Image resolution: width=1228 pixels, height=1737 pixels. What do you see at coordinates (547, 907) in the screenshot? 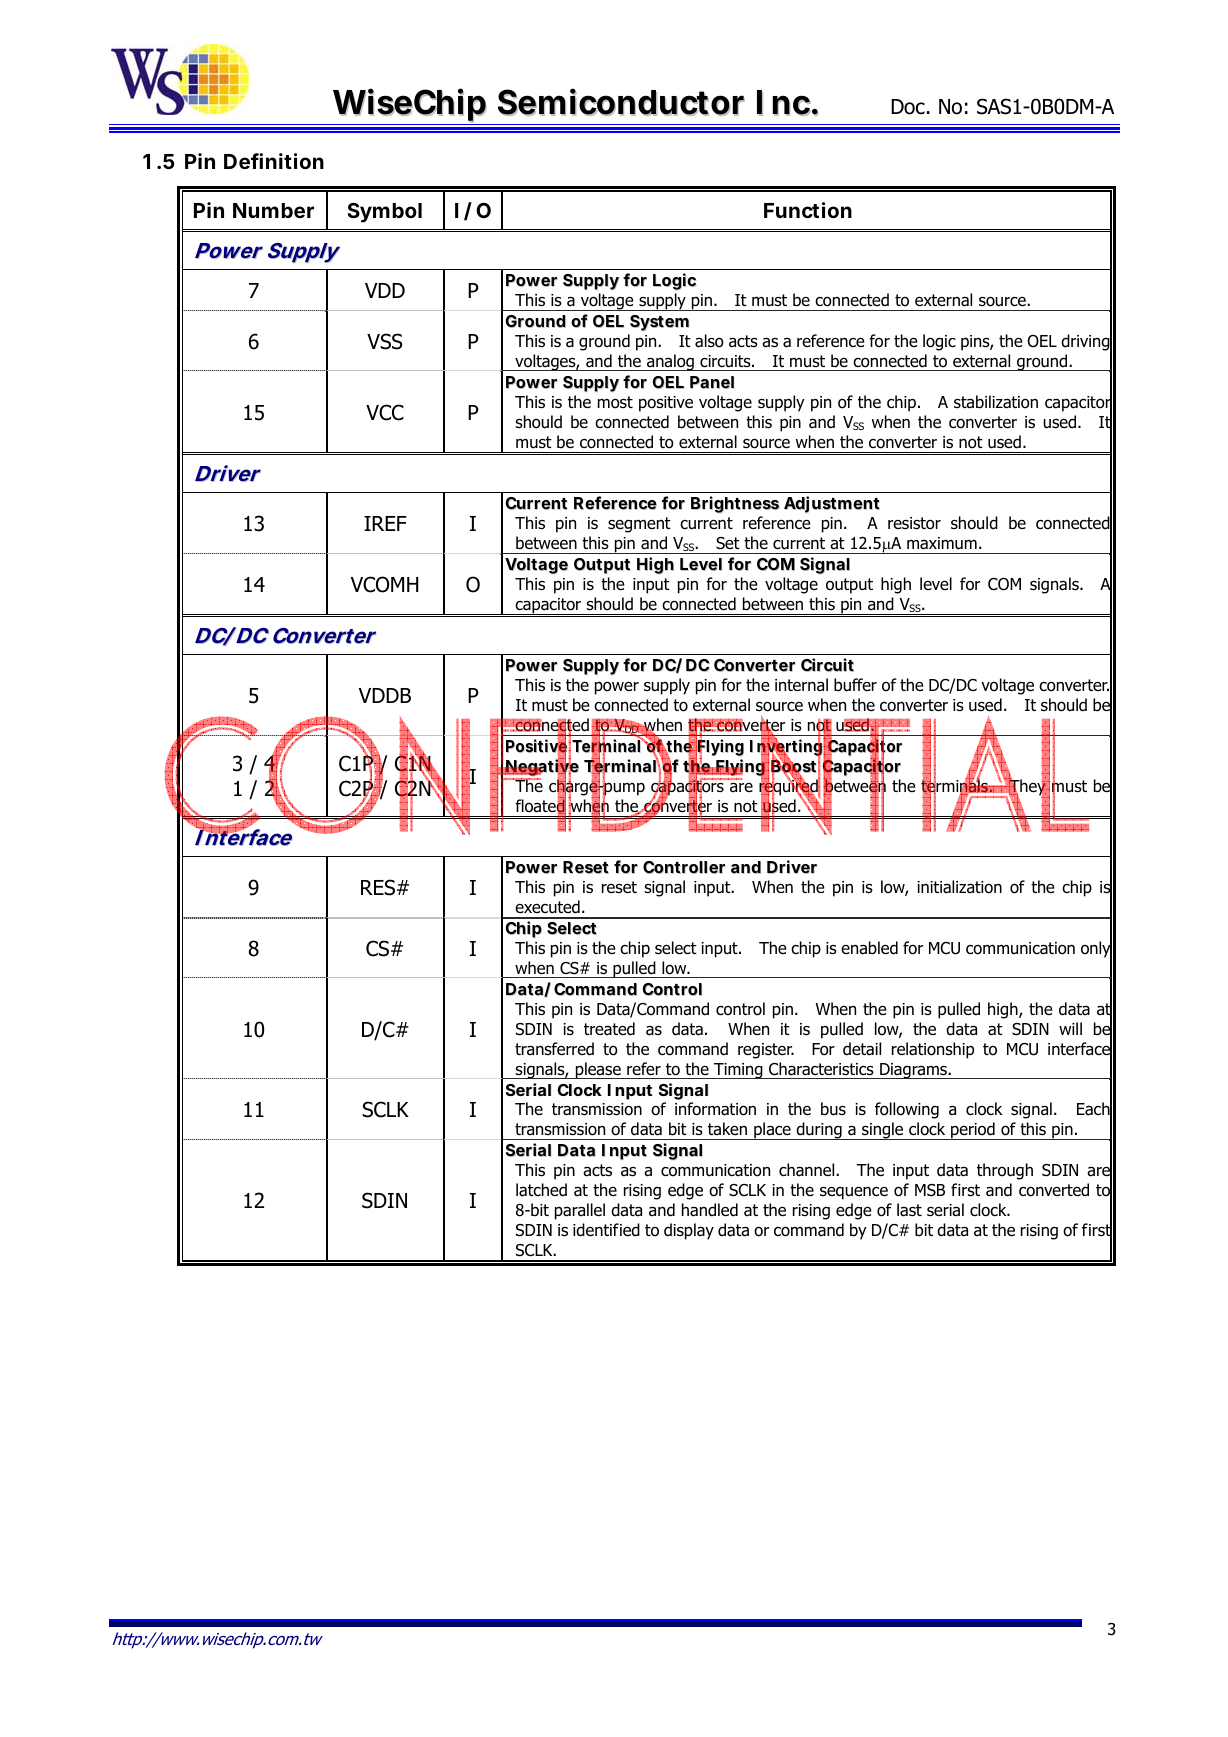
I see `executed` at bounding box center [547, 907].
